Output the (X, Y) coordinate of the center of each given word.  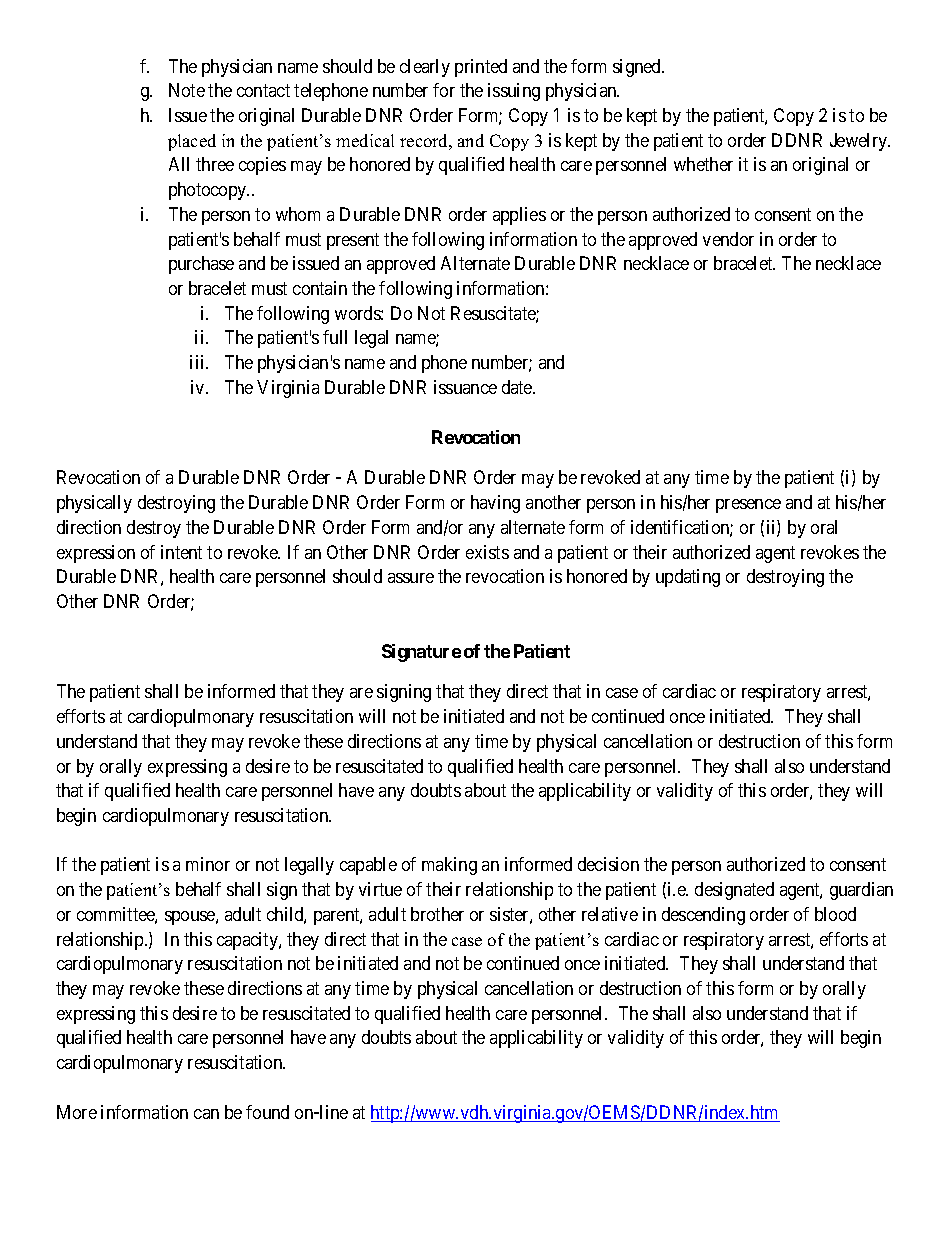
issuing (514, 92)
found (267, 1112)
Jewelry (860, 142)
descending (703, 916)
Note (187, 90)
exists (487, 552)
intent (181, 552)
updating (688, 578)
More (77, 1112)
